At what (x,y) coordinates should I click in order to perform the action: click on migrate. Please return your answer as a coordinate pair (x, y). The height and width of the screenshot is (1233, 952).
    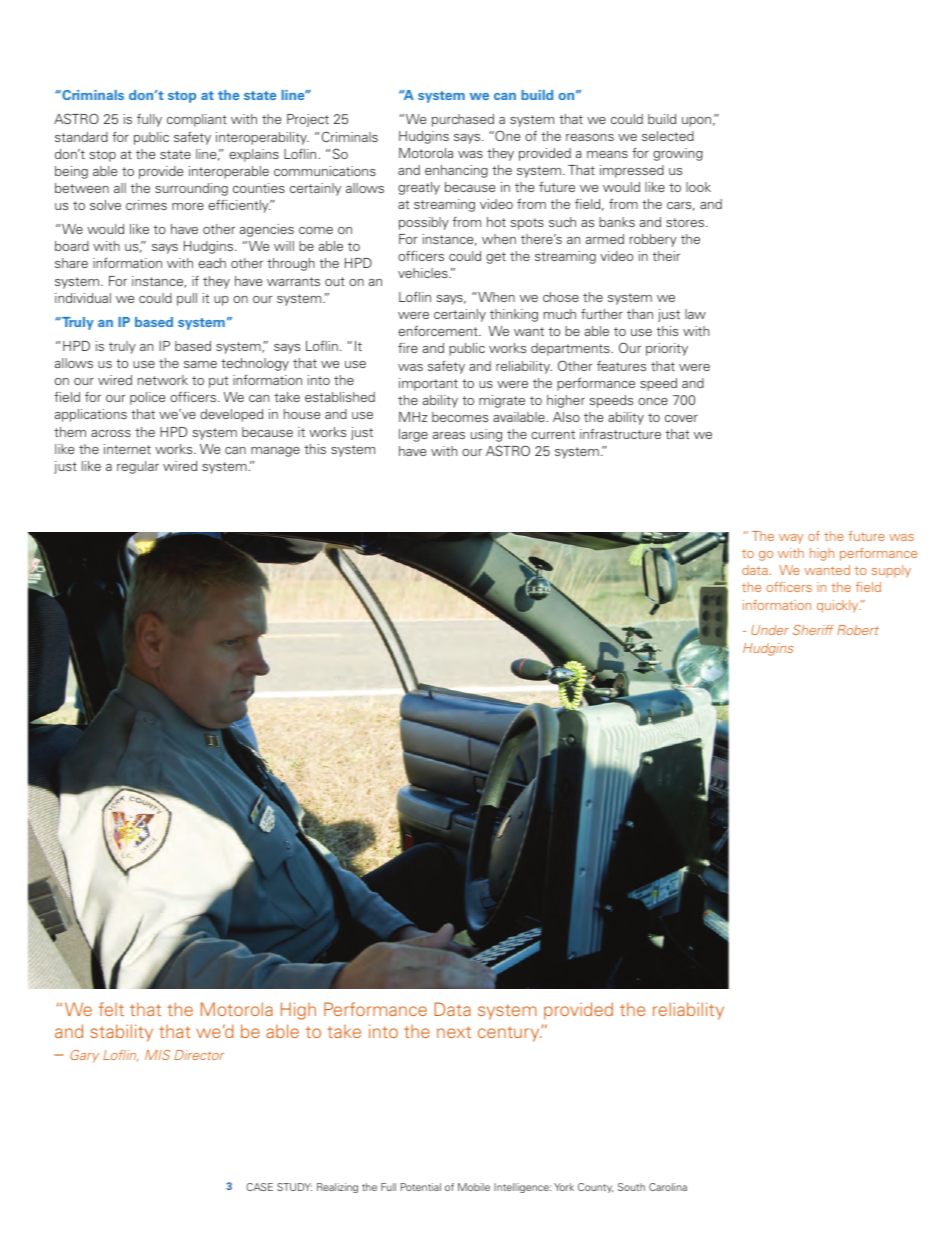
    Looking at the image, I should click on (502, 401).
